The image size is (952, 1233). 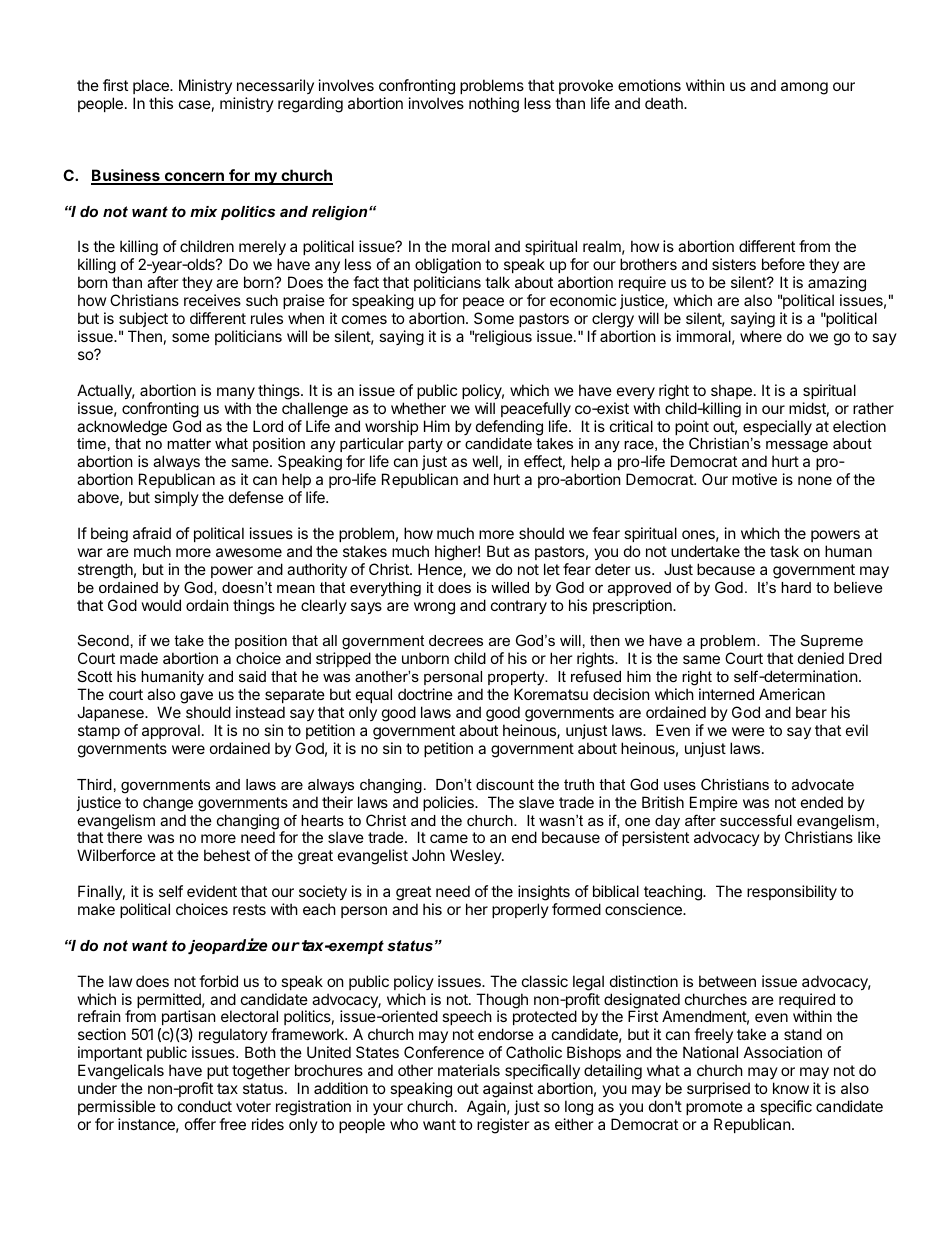 What do you see at coordinates (804, 88) in the screenshot?
I see `among` at bounding box center [804, 88].
